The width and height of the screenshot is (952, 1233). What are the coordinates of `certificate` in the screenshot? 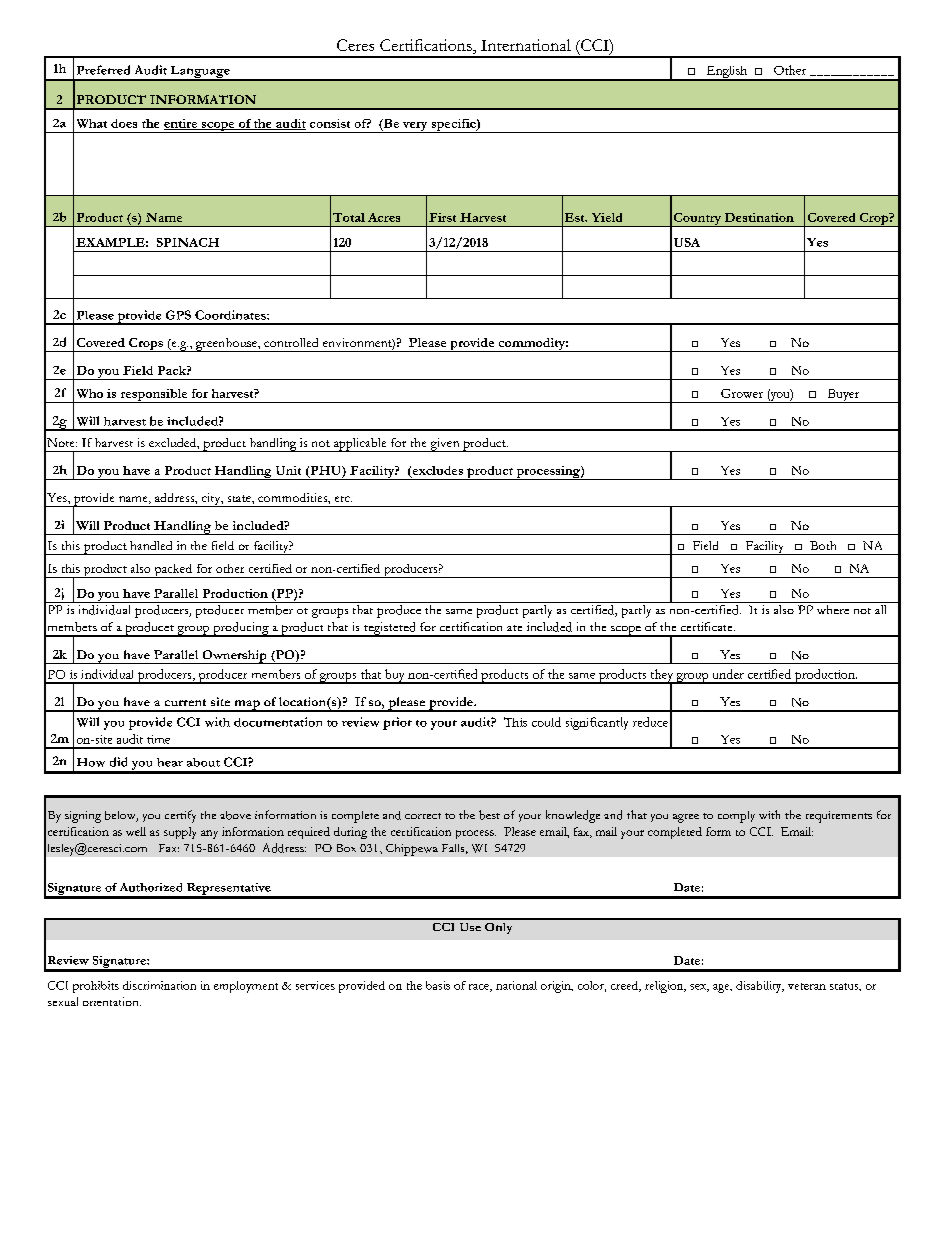 It's located at (708, 626).
